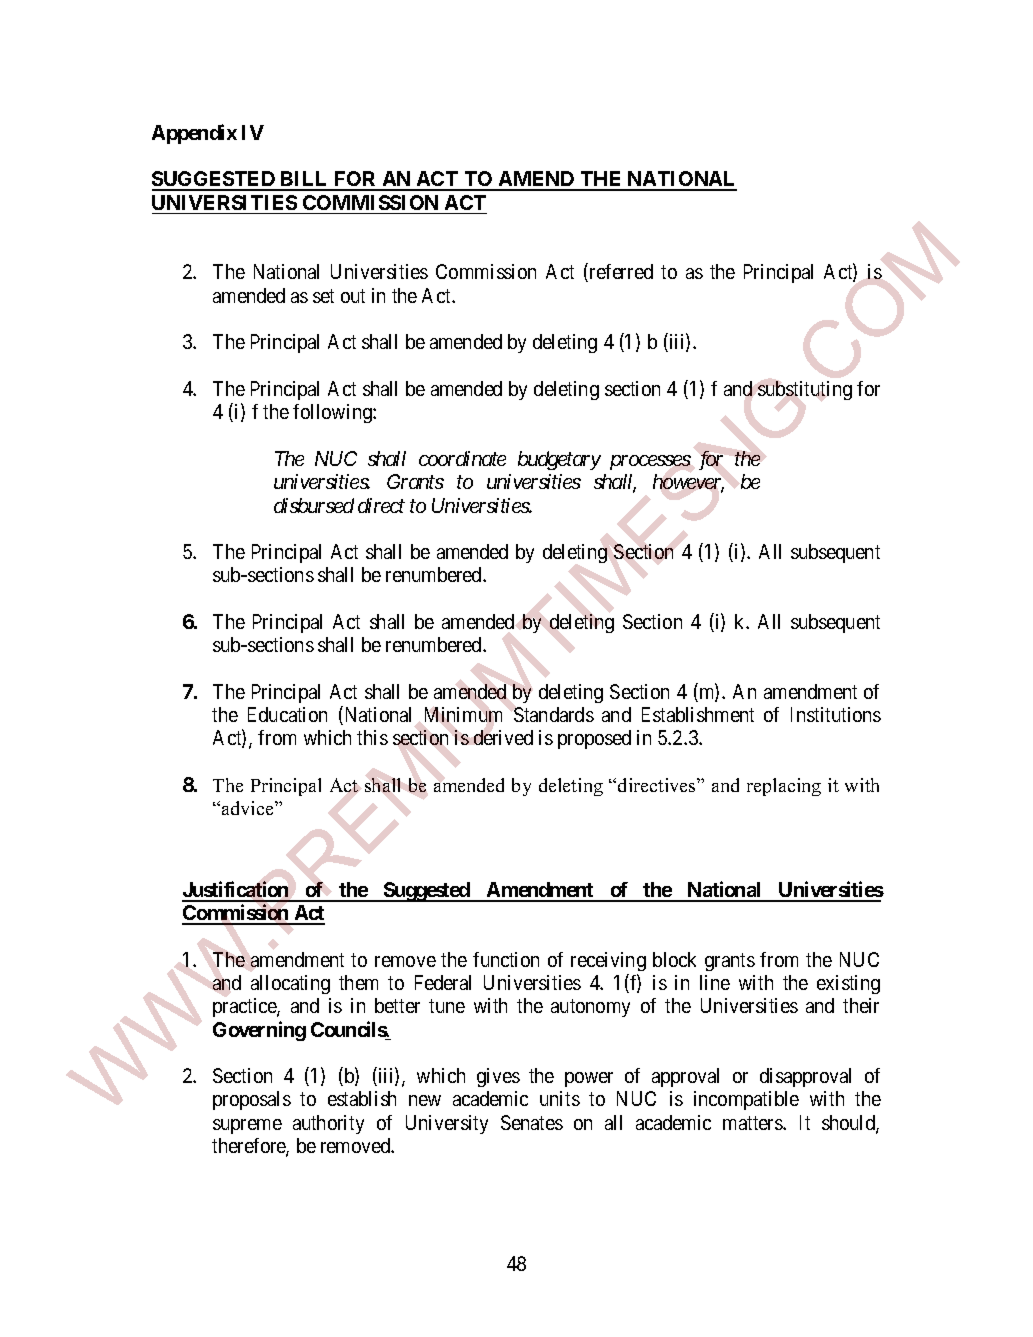  Describe the element at coordinates (194, 134) in the page. I see `Appendix` at that location.
